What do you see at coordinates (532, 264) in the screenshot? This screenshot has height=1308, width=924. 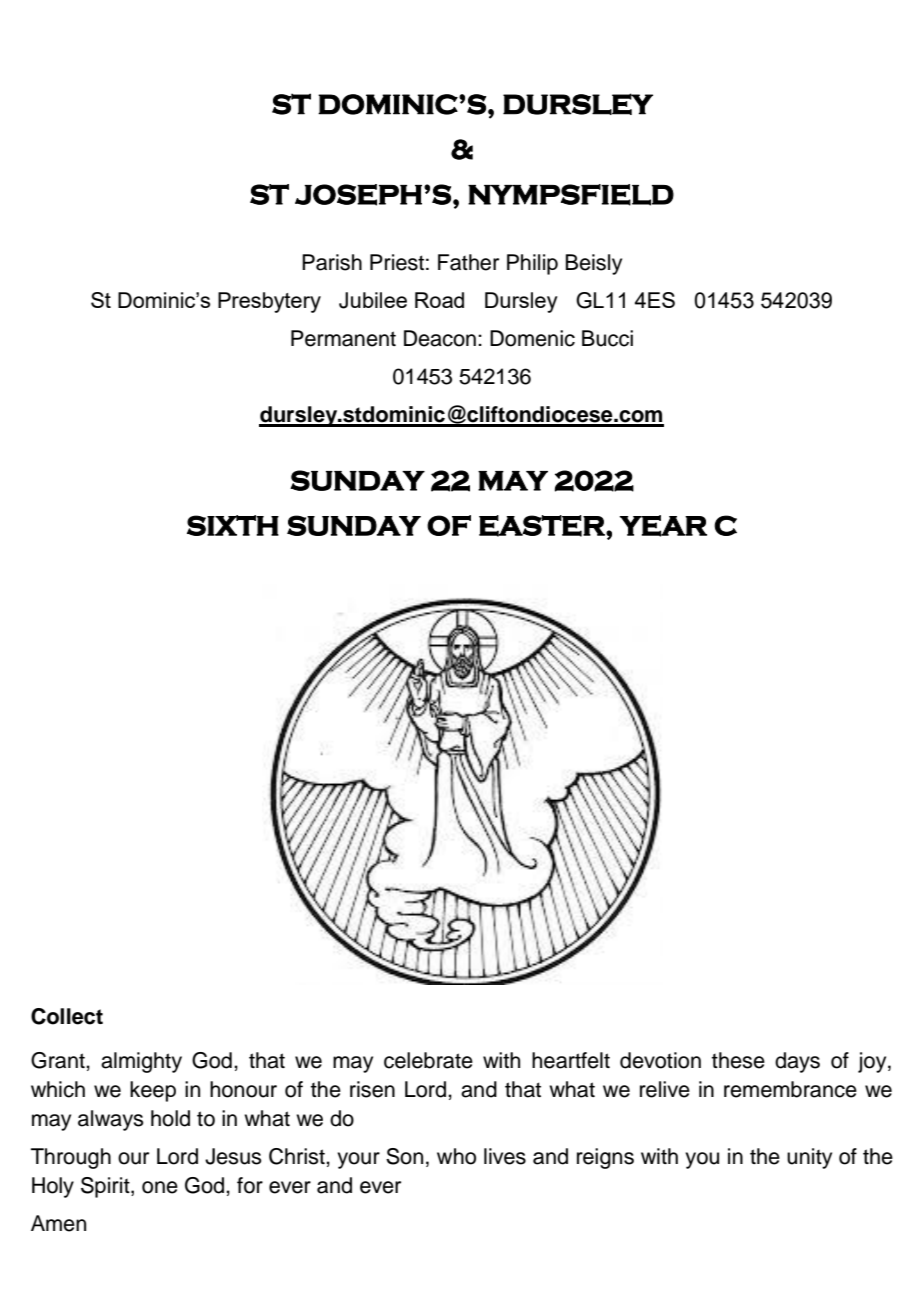 I see `Philip` at bounding box center [532, 264].
